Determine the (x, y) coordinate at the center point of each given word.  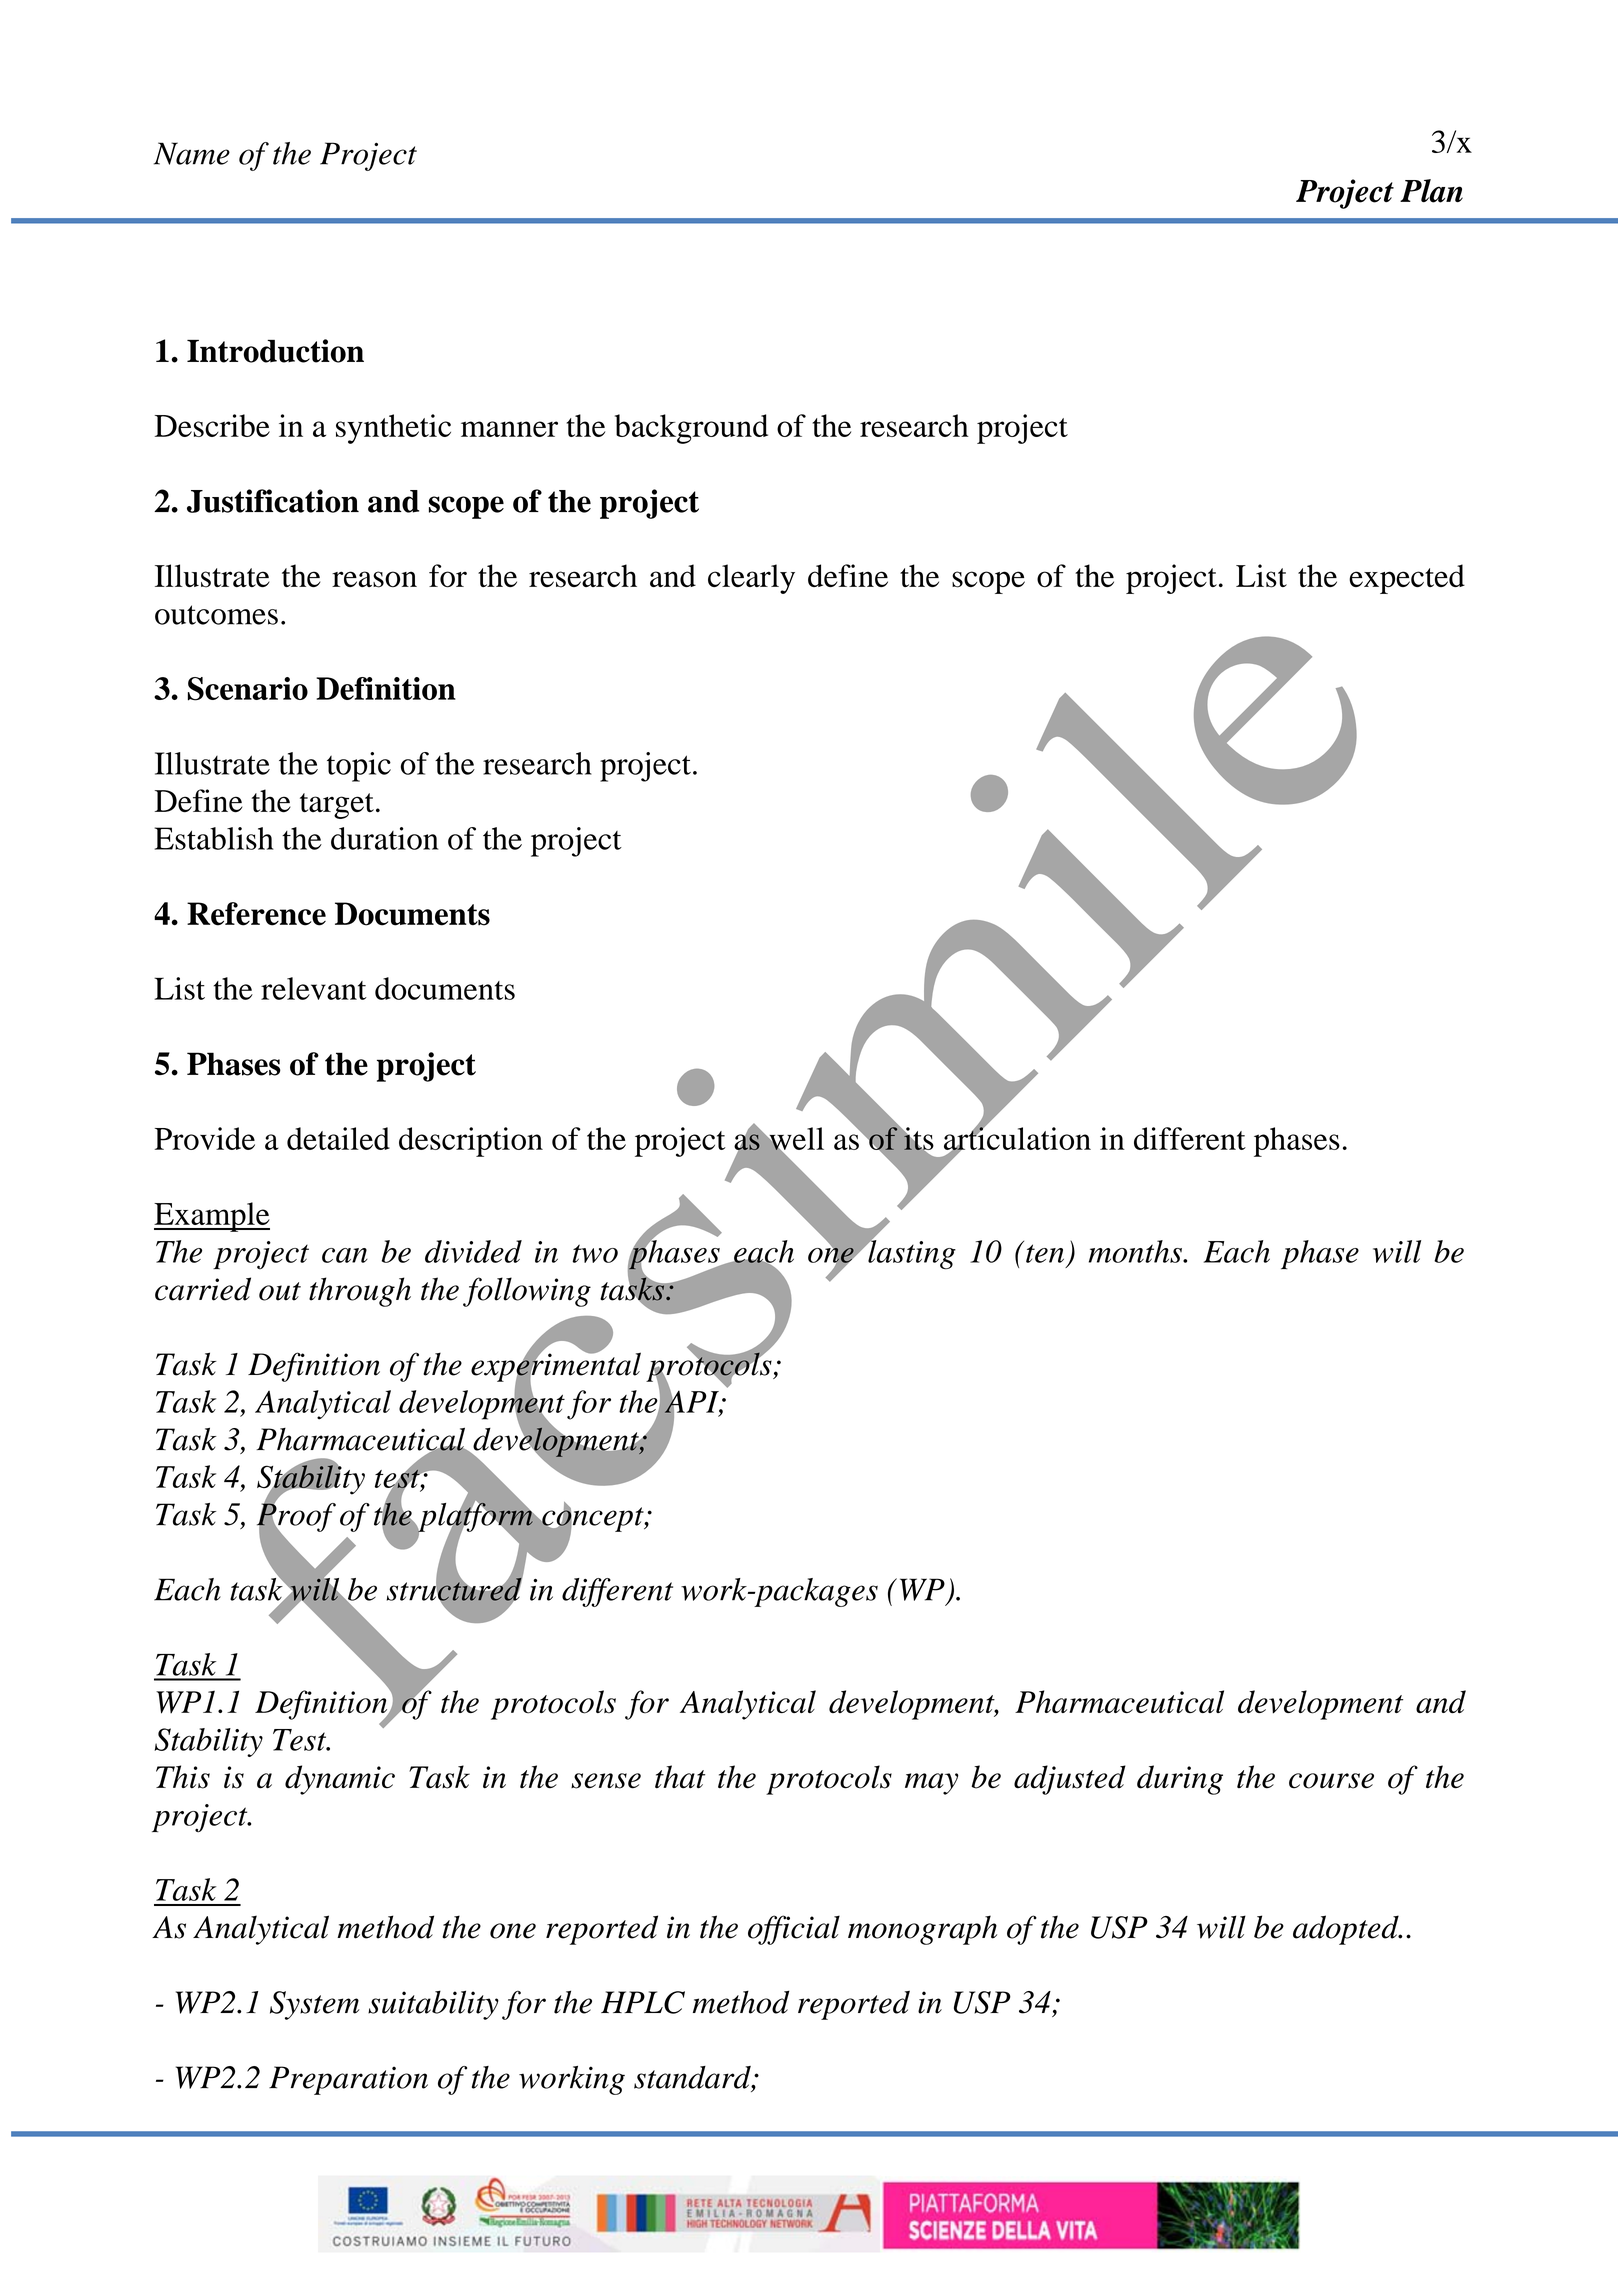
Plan (1431, 191)
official (794, 1930)
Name (192, 153)
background (691, 429)
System (315, 2005)
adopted (1347, 1930)
